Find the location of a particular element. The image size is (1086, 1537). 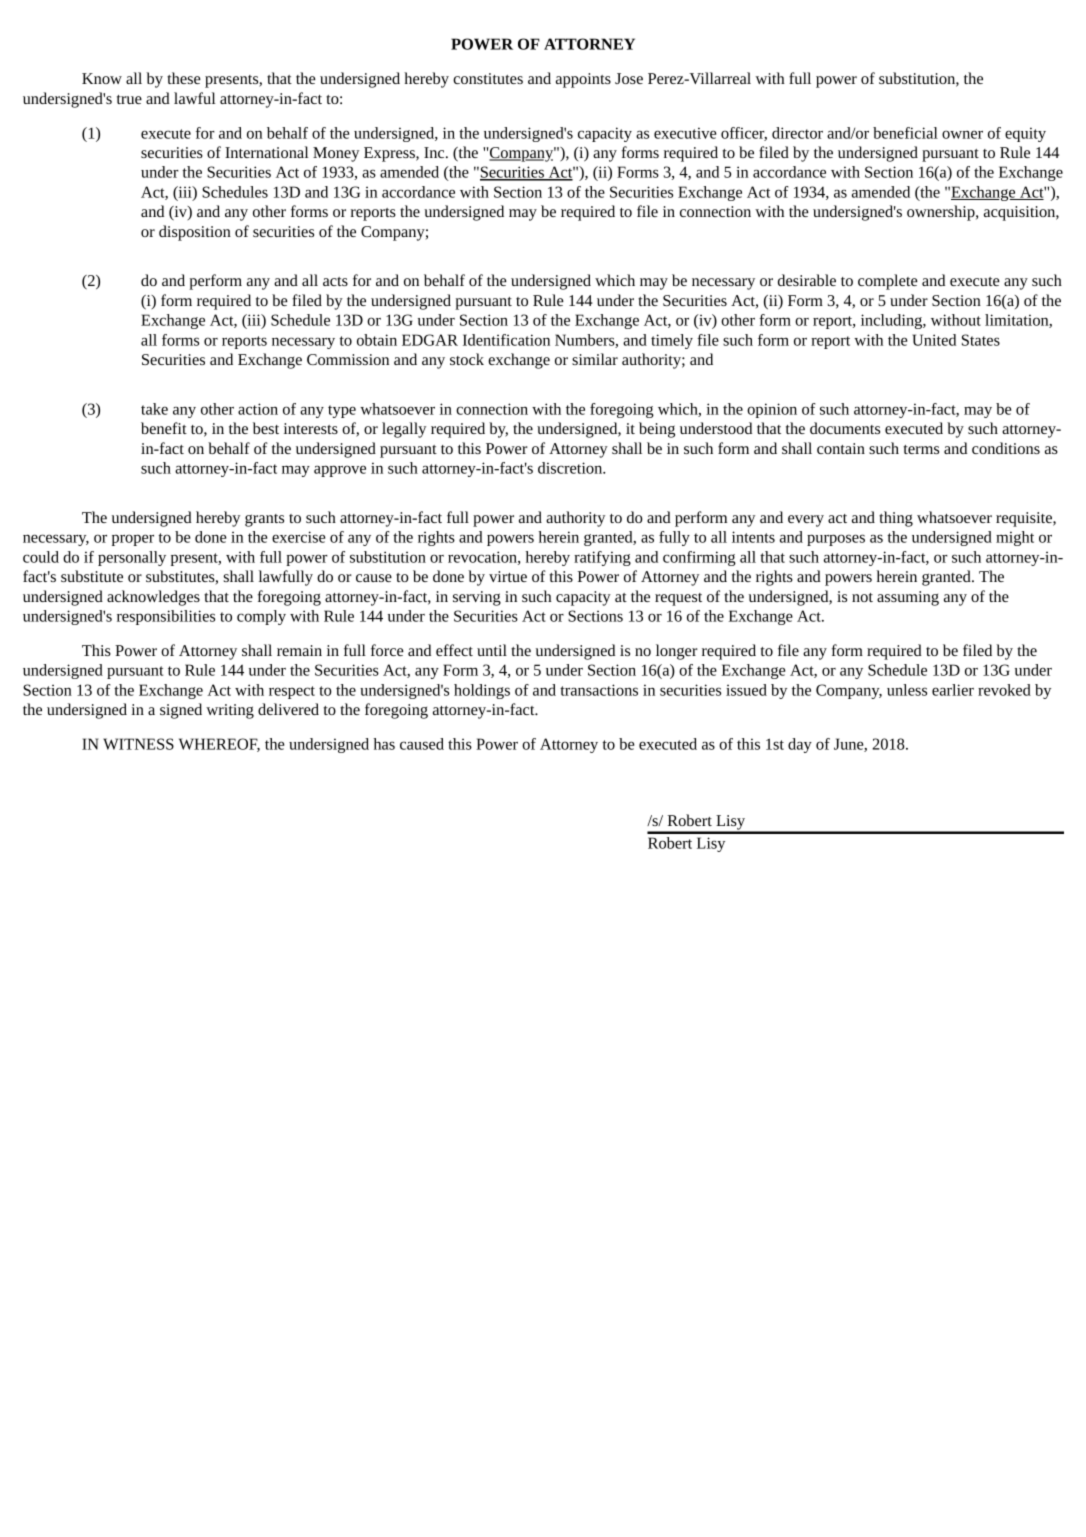

WITNESS is located at coordinates (138, 744).
